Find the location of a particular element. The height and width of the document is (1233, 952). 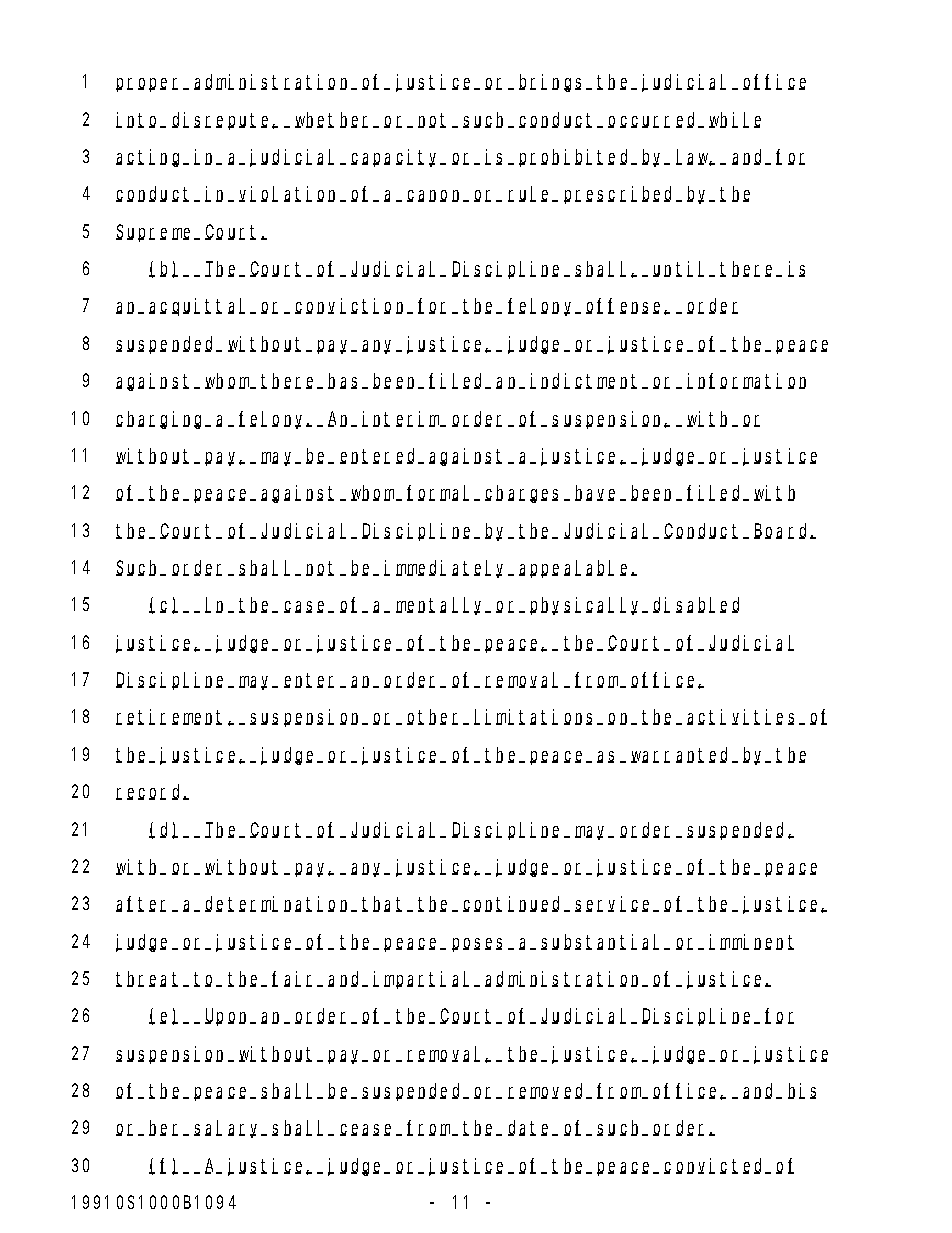

service is located at coordinates (615, 904).
